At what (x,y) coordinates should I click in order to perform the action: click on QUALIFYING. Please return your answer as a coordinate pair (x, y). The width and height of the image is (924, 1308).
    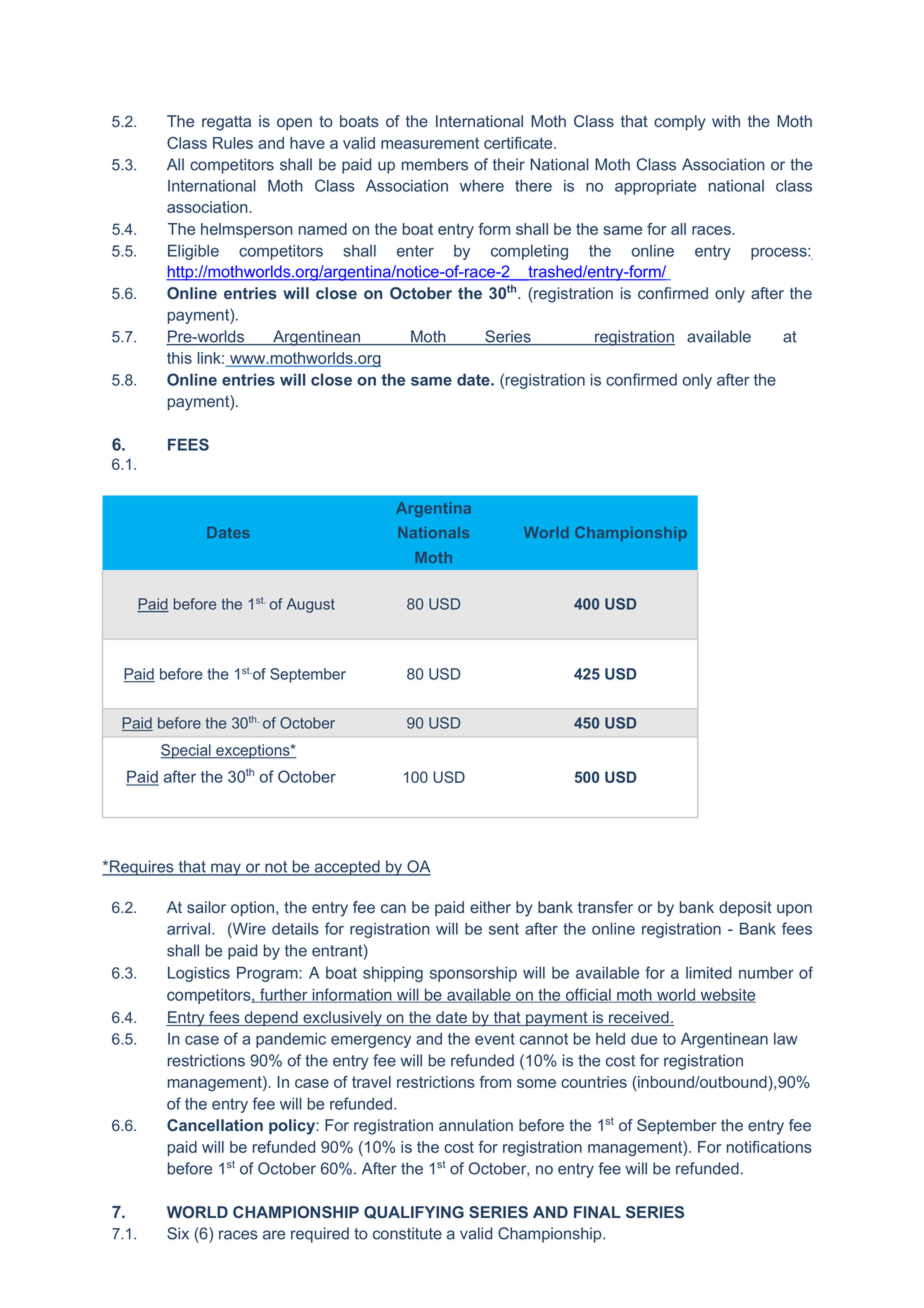
    Looking at the image, I should click on (414, 1212).
